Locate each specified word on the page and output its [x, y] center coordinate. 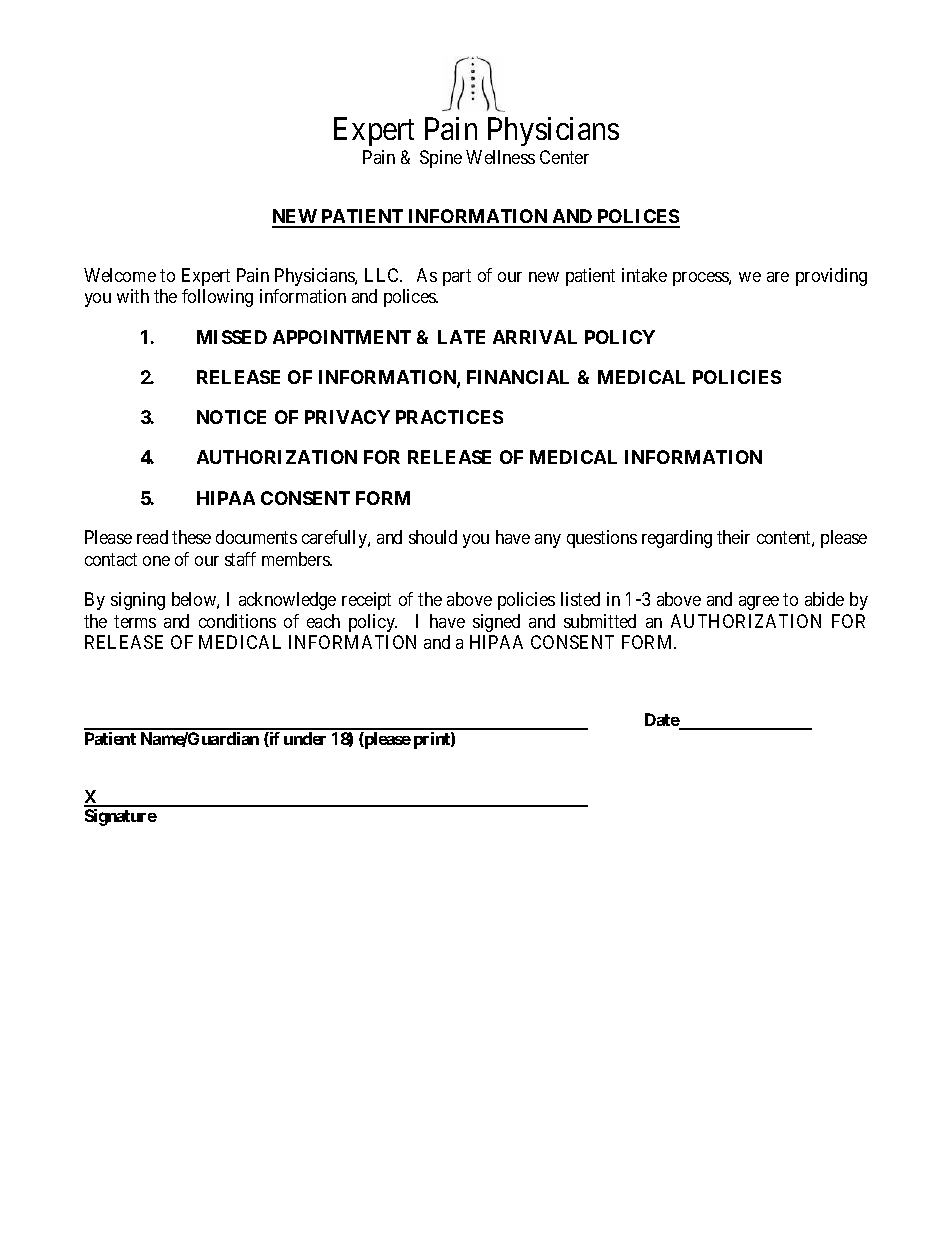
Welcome [120, 275]
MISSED [232, 337]
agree [759, 603]
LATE [461, 337]
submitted [600, 621]
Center [564, 157]
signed [496, 623]
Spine [441, 159]
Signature [121, 817]
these [191, 537]
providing [831, 277]
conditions [237, 621]
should [433, 537]
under [305, 738]
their [733, 537]
